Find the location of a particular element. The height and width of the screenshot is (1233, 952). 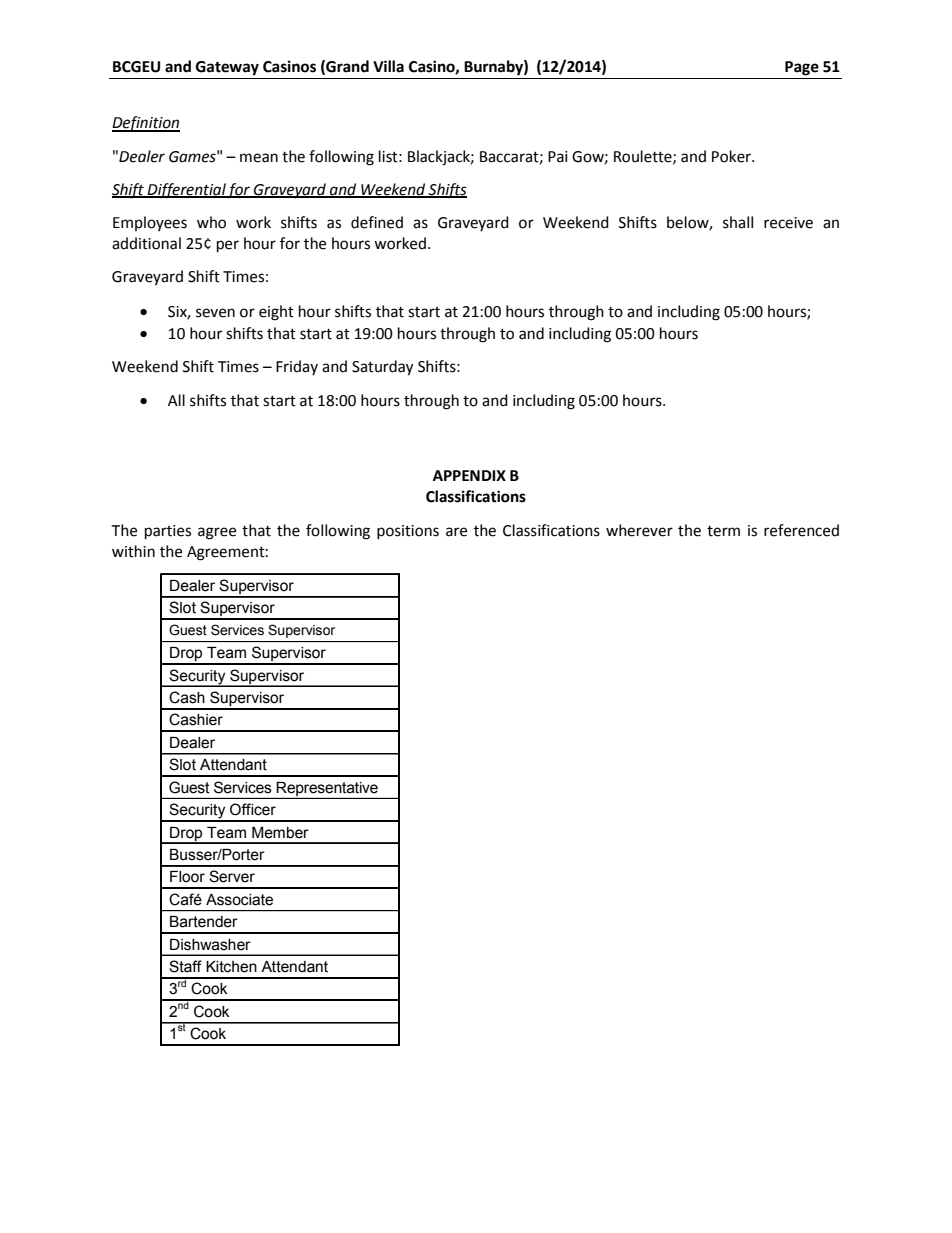

Representative is located at coordinates (327, 789).
